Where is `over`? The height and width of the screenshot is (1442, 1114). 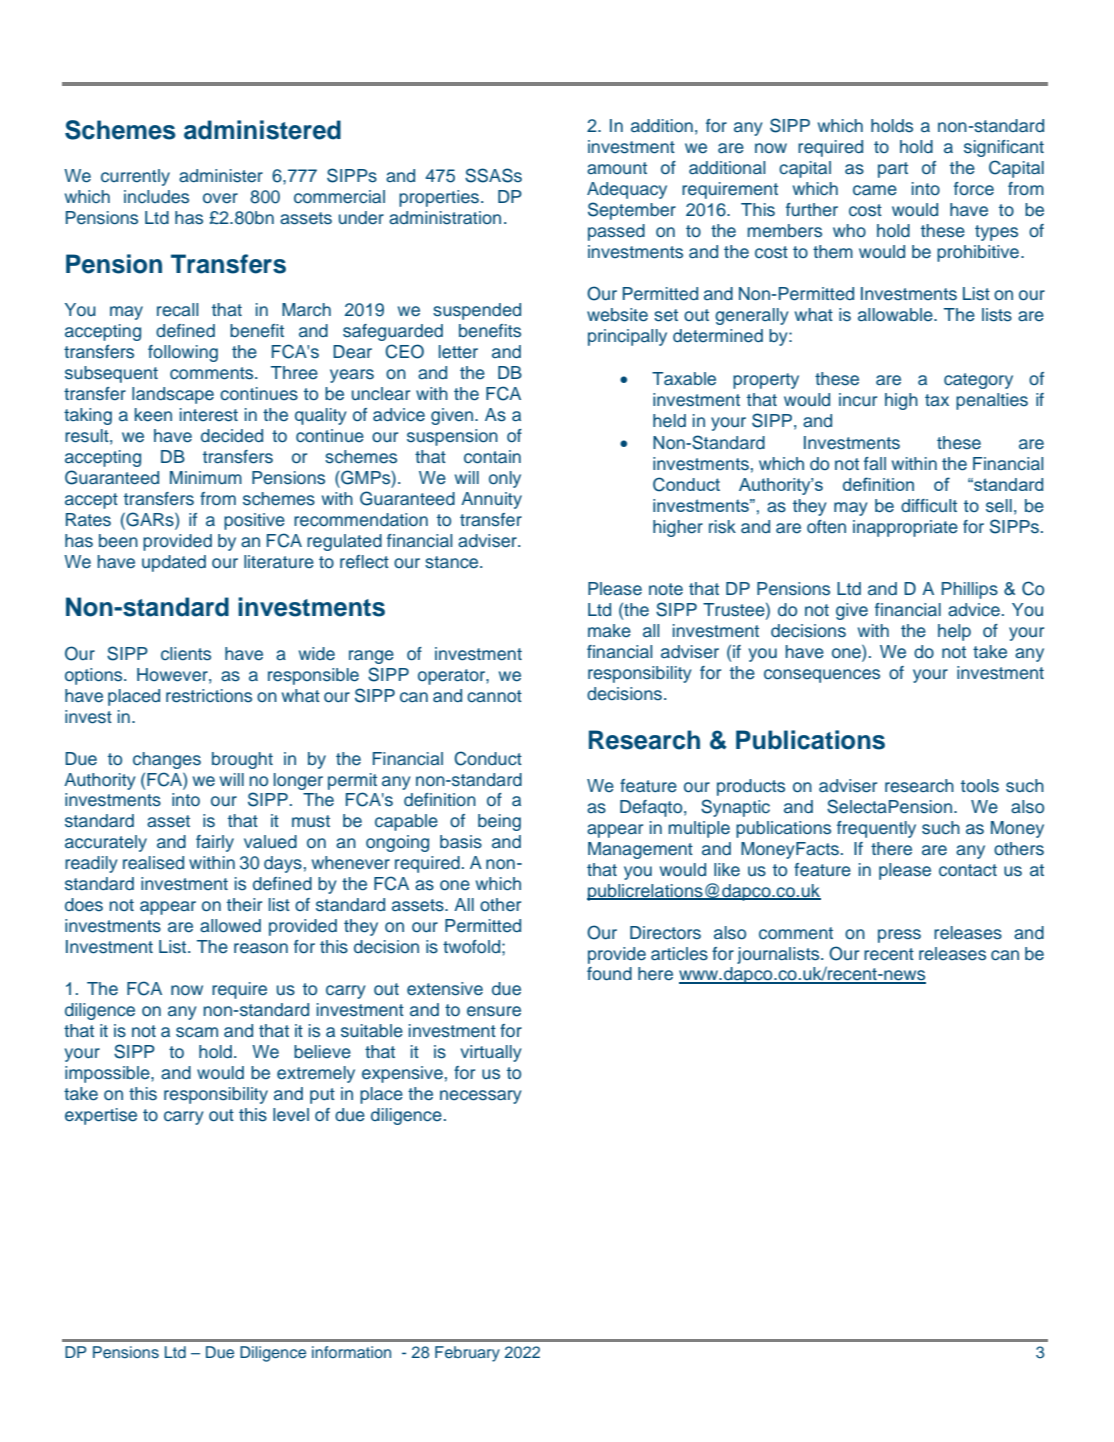
over is located at coordinates (220, 198).
